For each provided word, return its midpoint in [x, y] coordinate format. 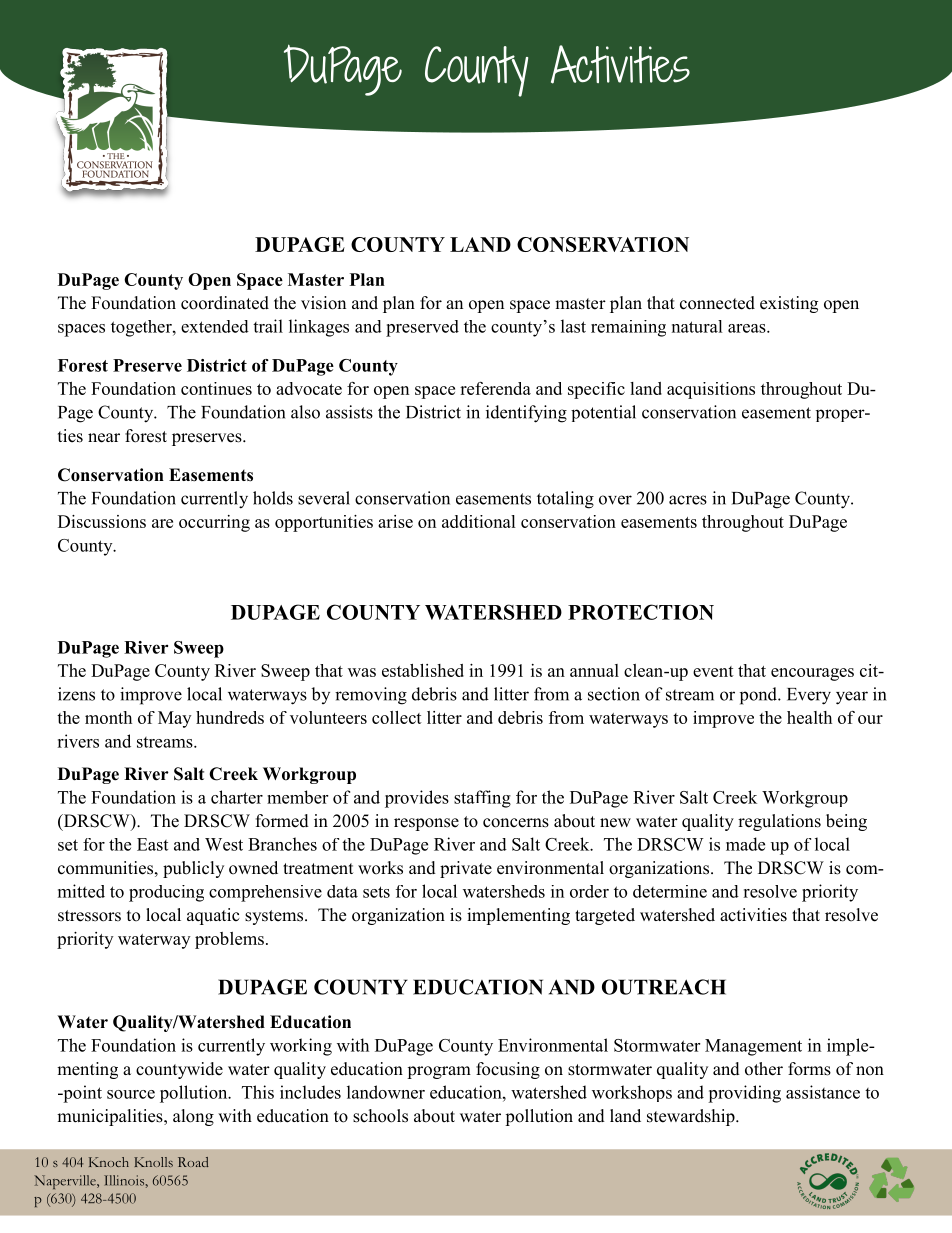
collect [397, 717]
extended [215, 326]
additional [479, 521]
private [466, 869]
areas [748, 328]
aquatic [213, 916]
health [809, 717]
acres [688, 500]
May [174, 719]
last [573, 326]
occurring [214, 523]
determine [670, 891]
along [193, 1117]
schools [380, 1116]
